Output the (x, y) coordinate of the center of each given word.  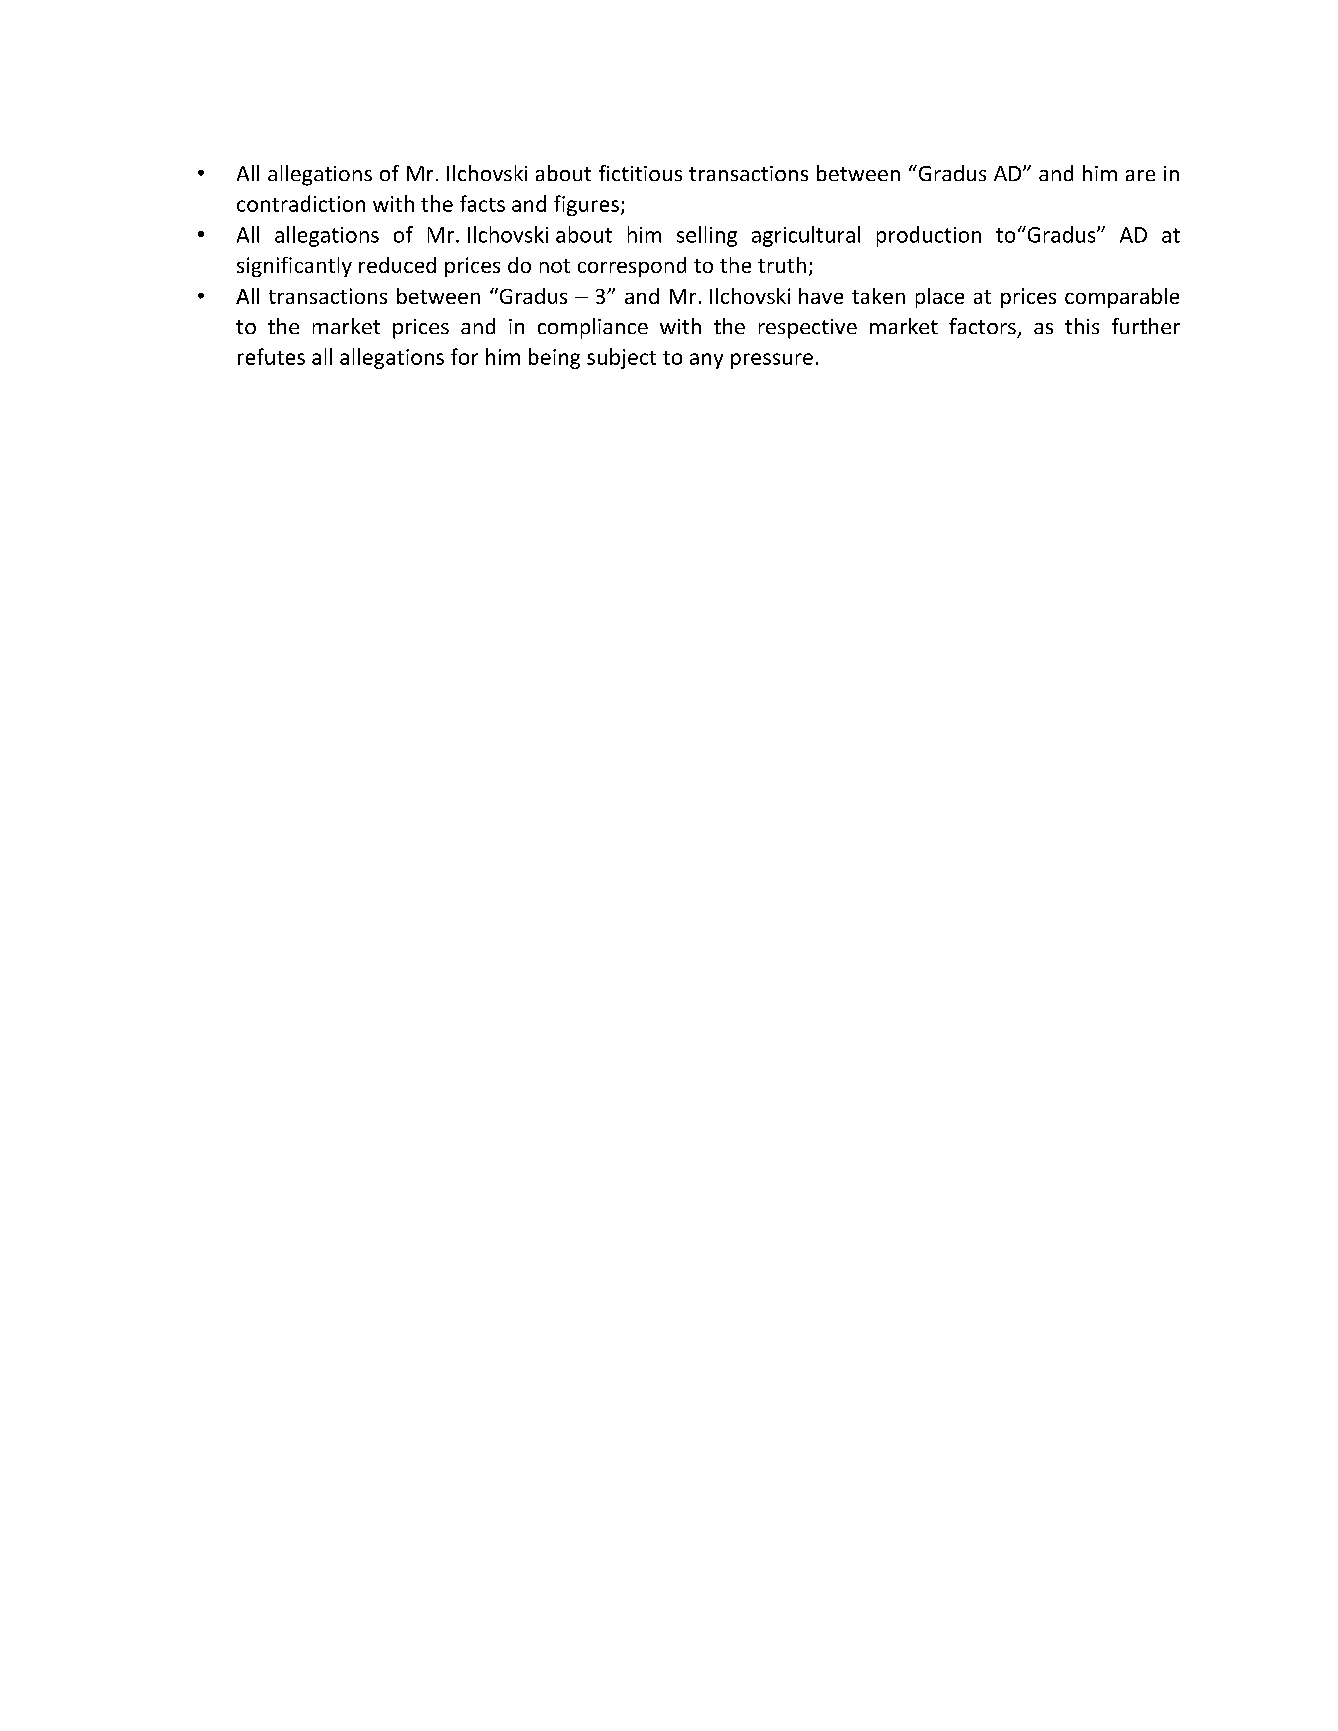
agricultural (806, 236)
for (464, 356)
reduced (397, 265)
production (929, 236)
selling (707, 236)
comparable (1122, 298)
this (1082, 326)
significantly (294, 267)
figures (586, 205)
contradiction (301, 203)
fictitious (640, 173)
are (1140, 175)
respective (808, 329)
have (821, 296)
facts (482, 203)
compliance (593, 328)
